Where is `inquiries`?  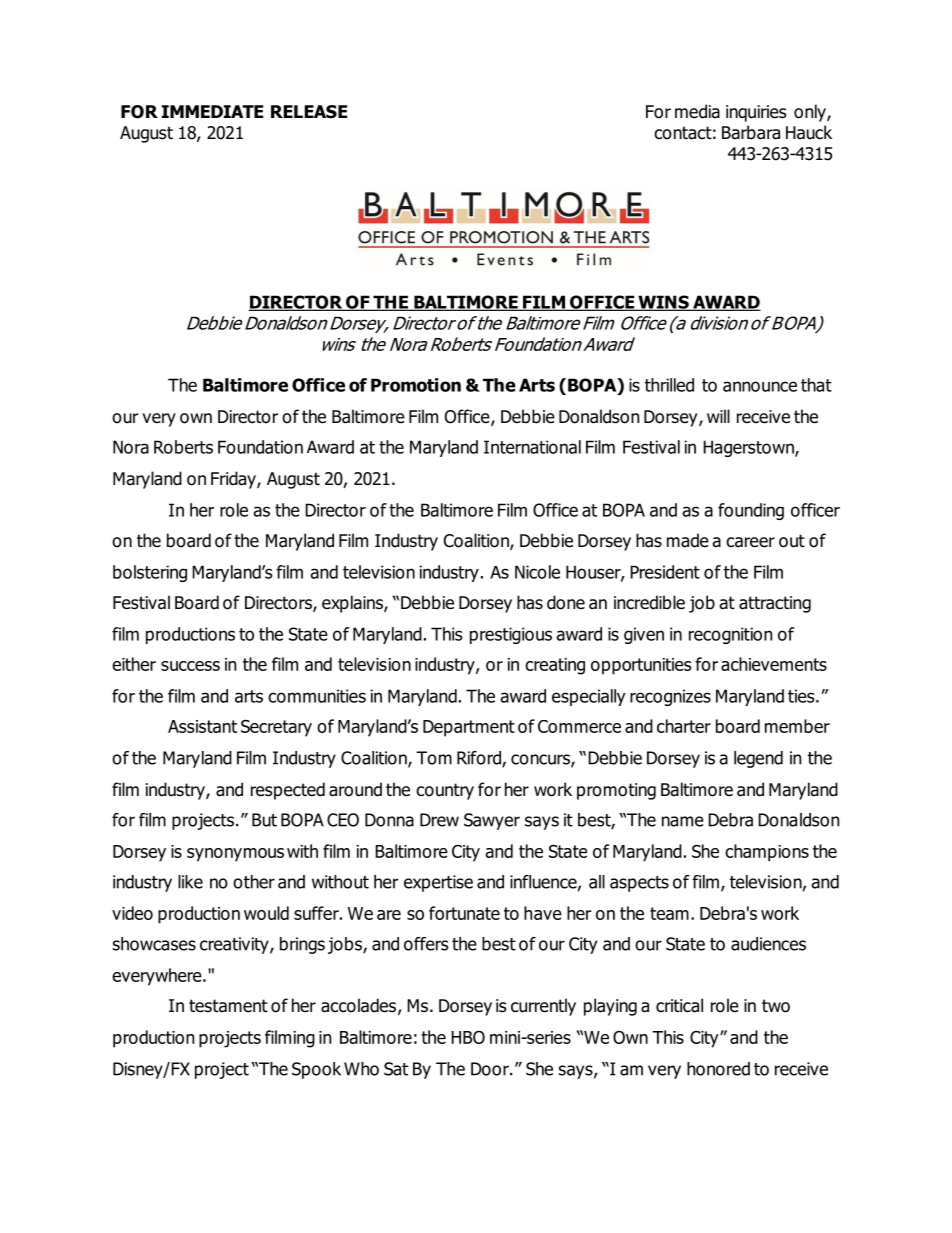 inquiries is located at coordinates (756, 113).
